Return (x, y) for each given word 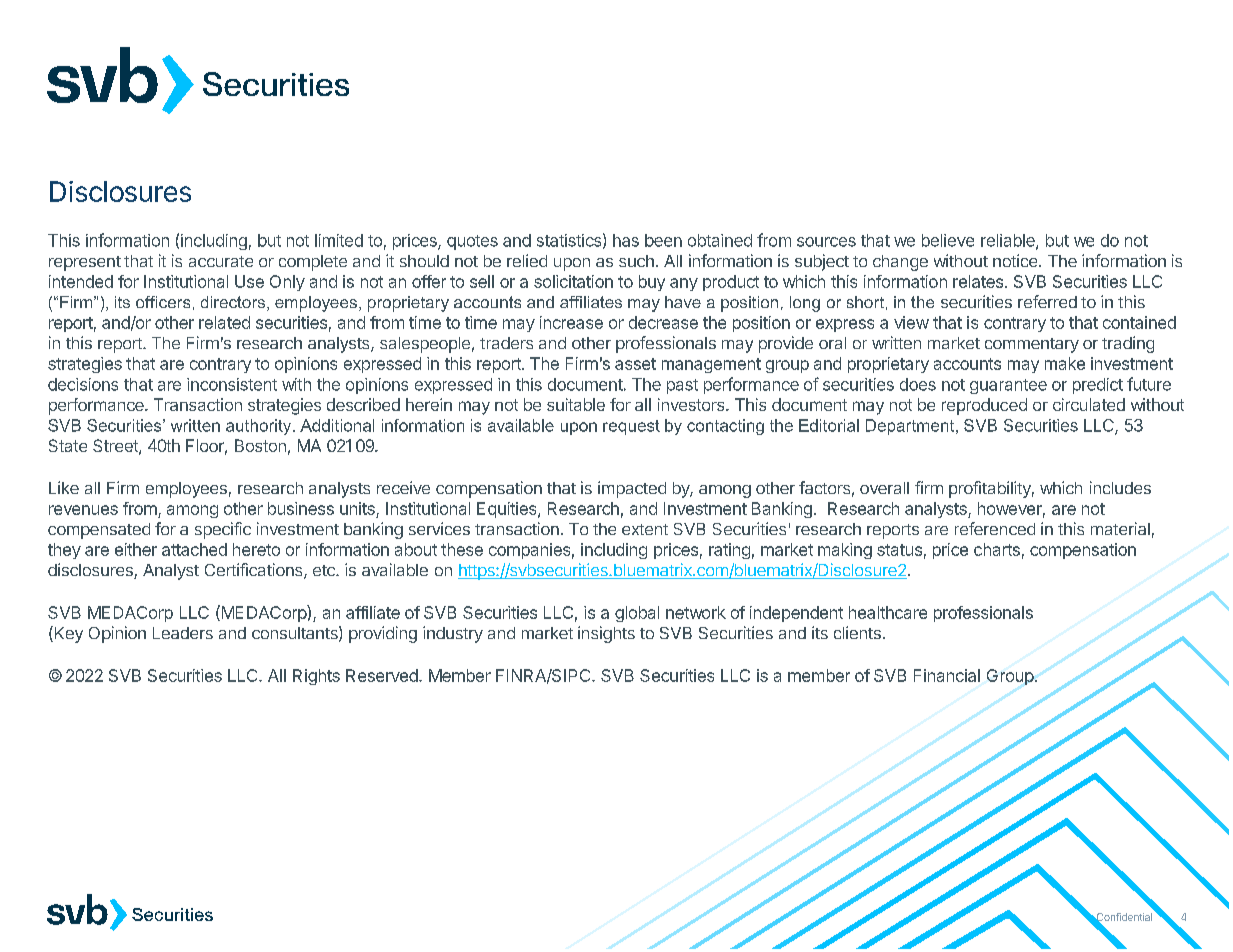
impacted (632, 489)
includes (1120, 487)
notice (1016, 260)
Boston (260, 445)
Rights (316, 677)
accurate (221, 261)
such (636, 261)
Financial (947, 675)
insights (606, 634)
